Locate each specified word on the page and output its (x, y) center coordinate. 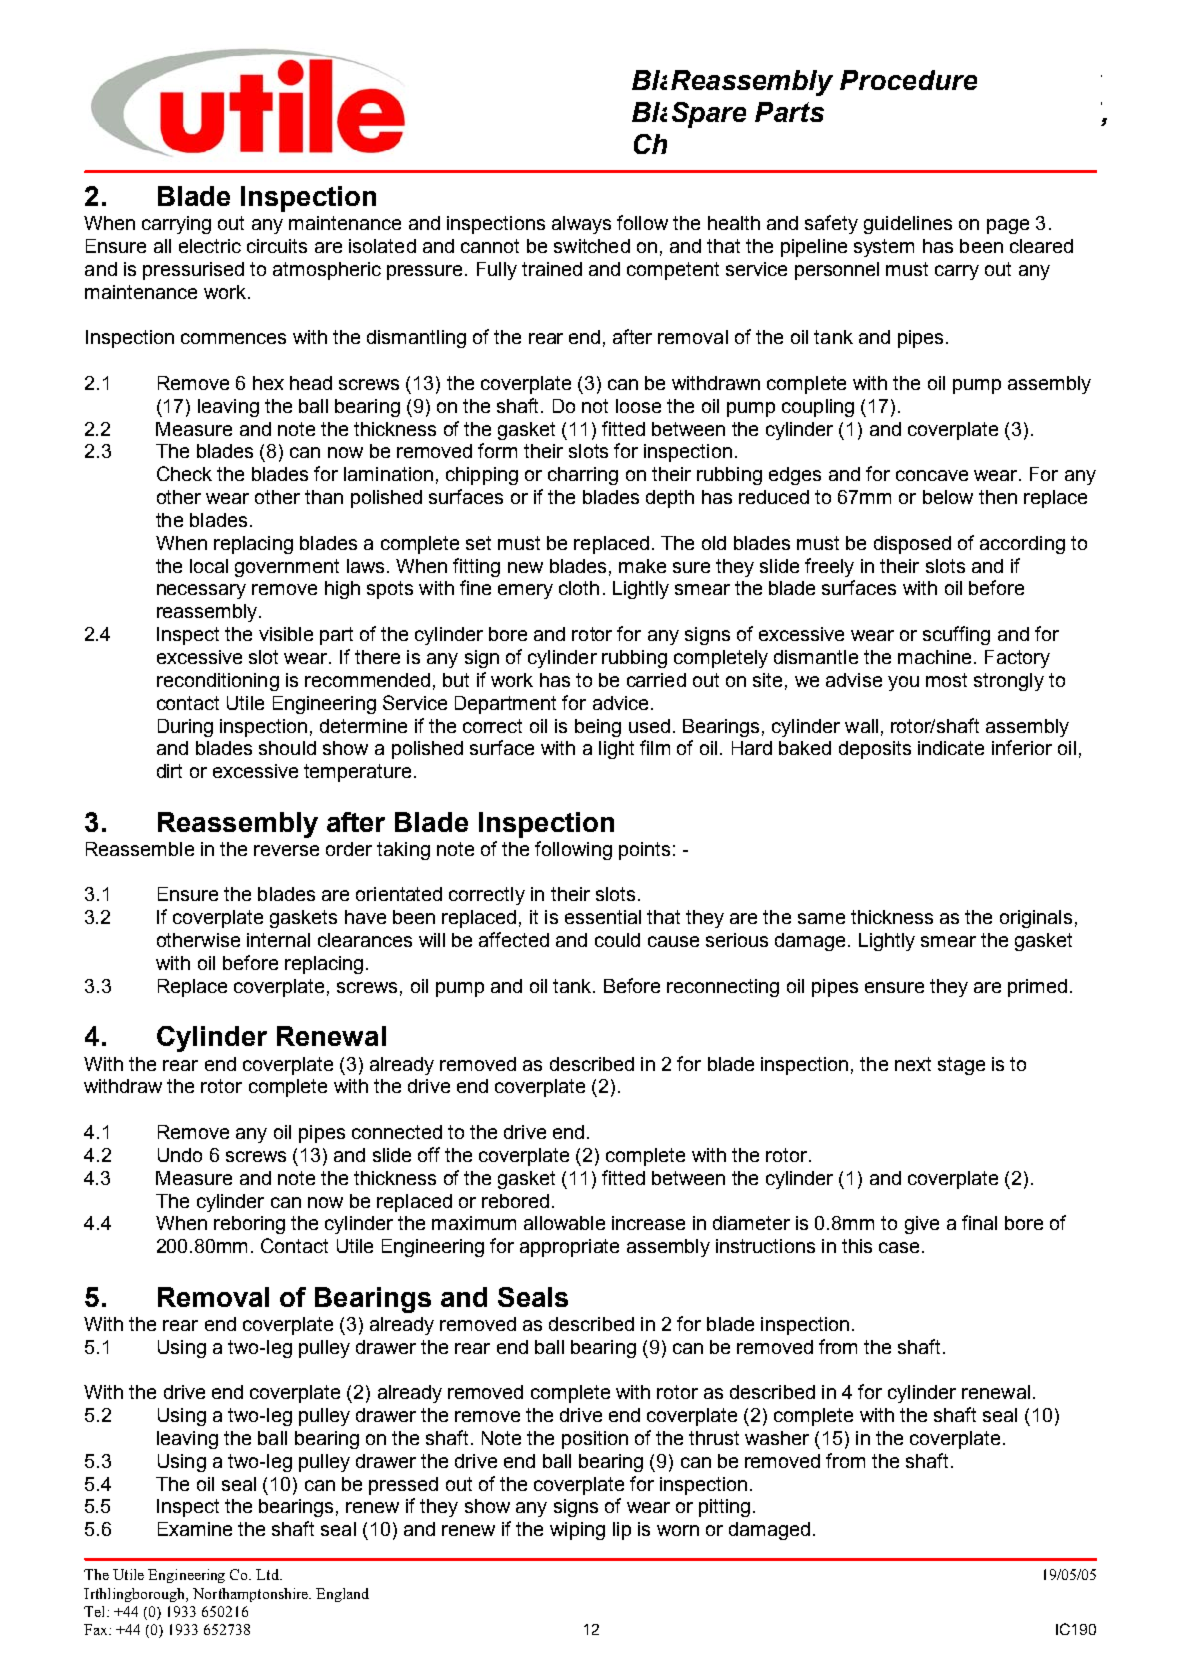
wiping (577, 1531)
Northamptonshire (252, 1595)
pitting (724, 1508)
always (581, 225)
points (644, 851)
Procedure (908, 80)
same (821, 918)
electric (210, 246)
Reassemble (140, 849)
